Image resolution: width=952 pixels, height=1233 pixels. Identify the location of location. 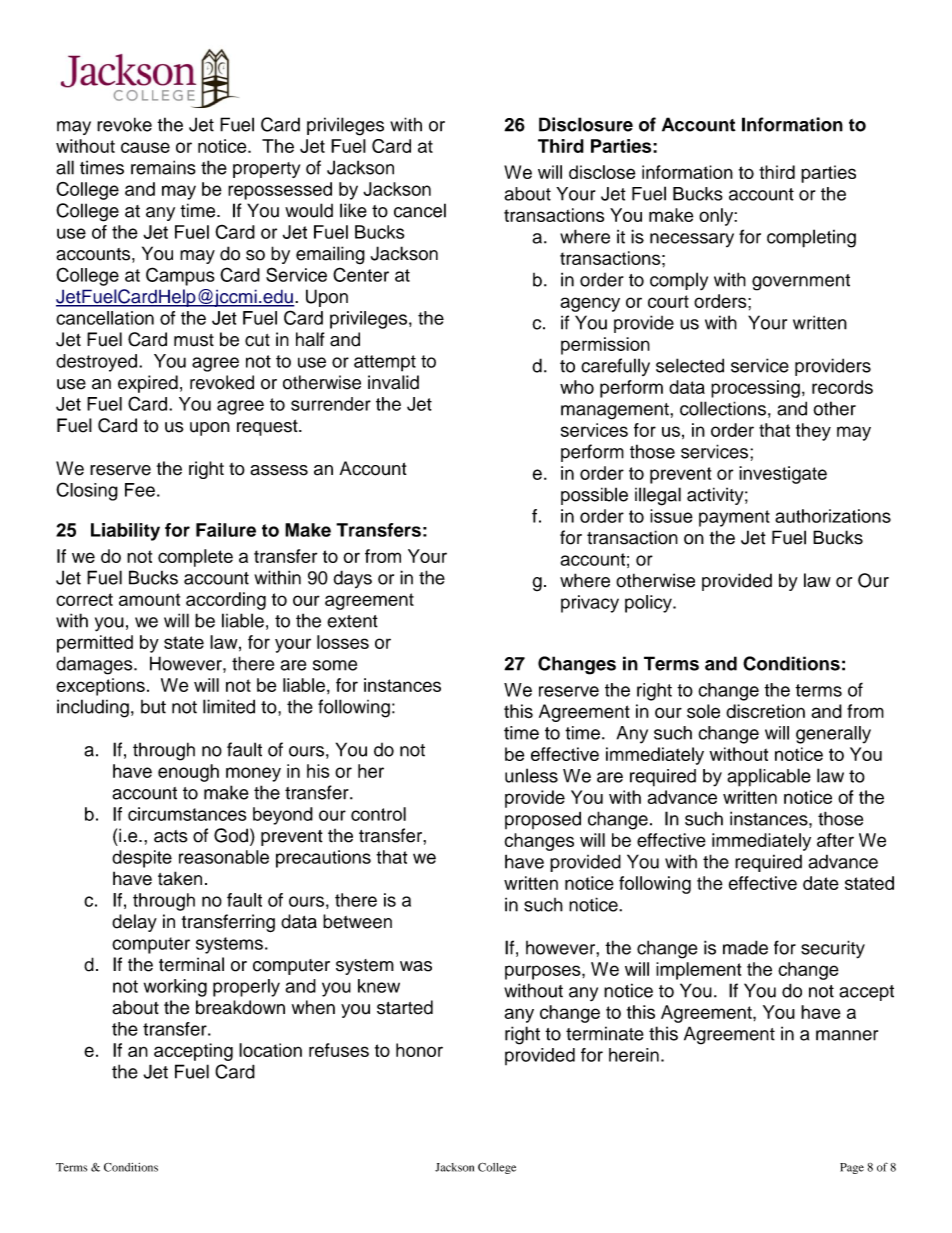
(270, 1050).
